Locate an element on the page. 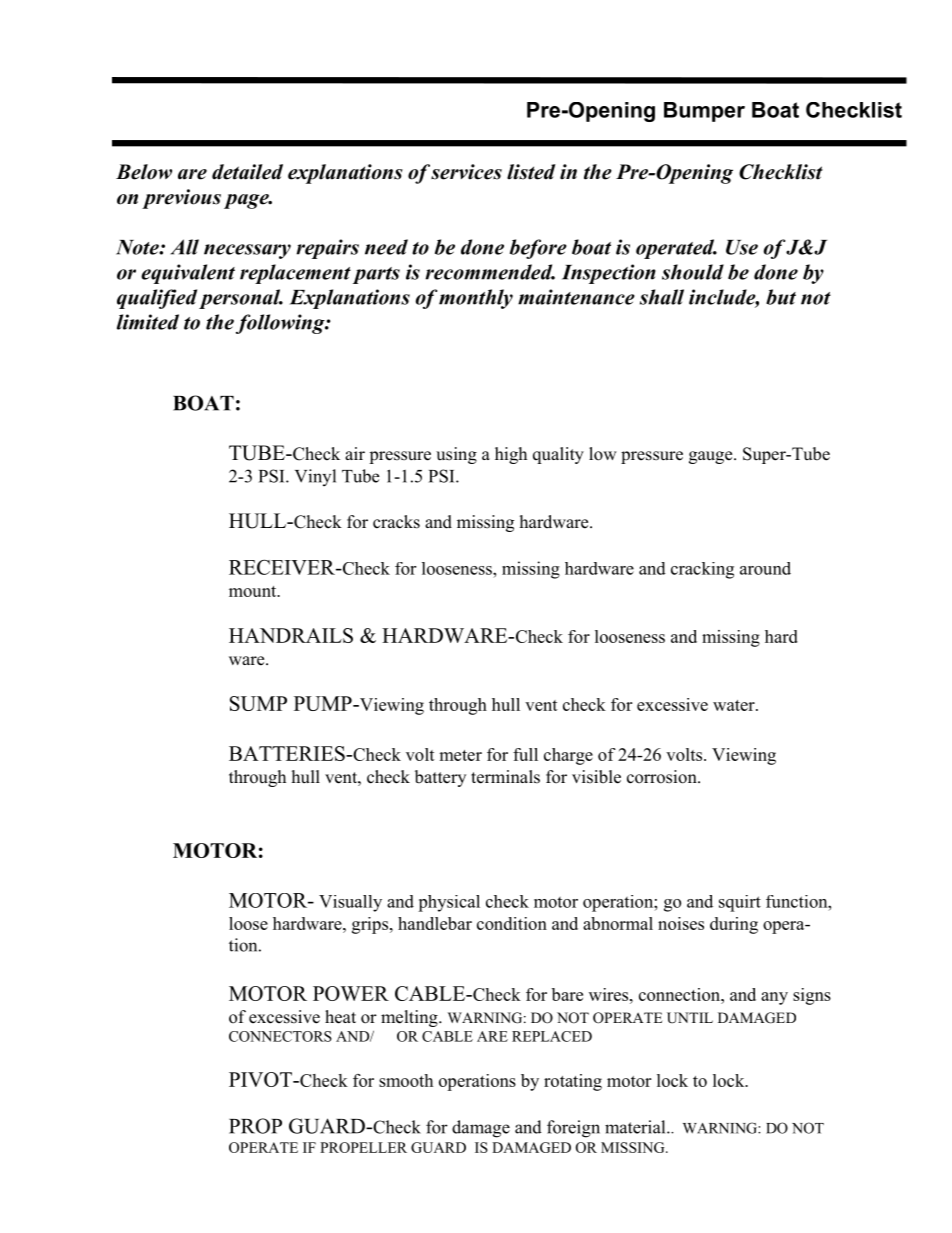 Image resolution: width=952 pixels, height=1233 pixels. previous is located at coordinates (181, 199).
